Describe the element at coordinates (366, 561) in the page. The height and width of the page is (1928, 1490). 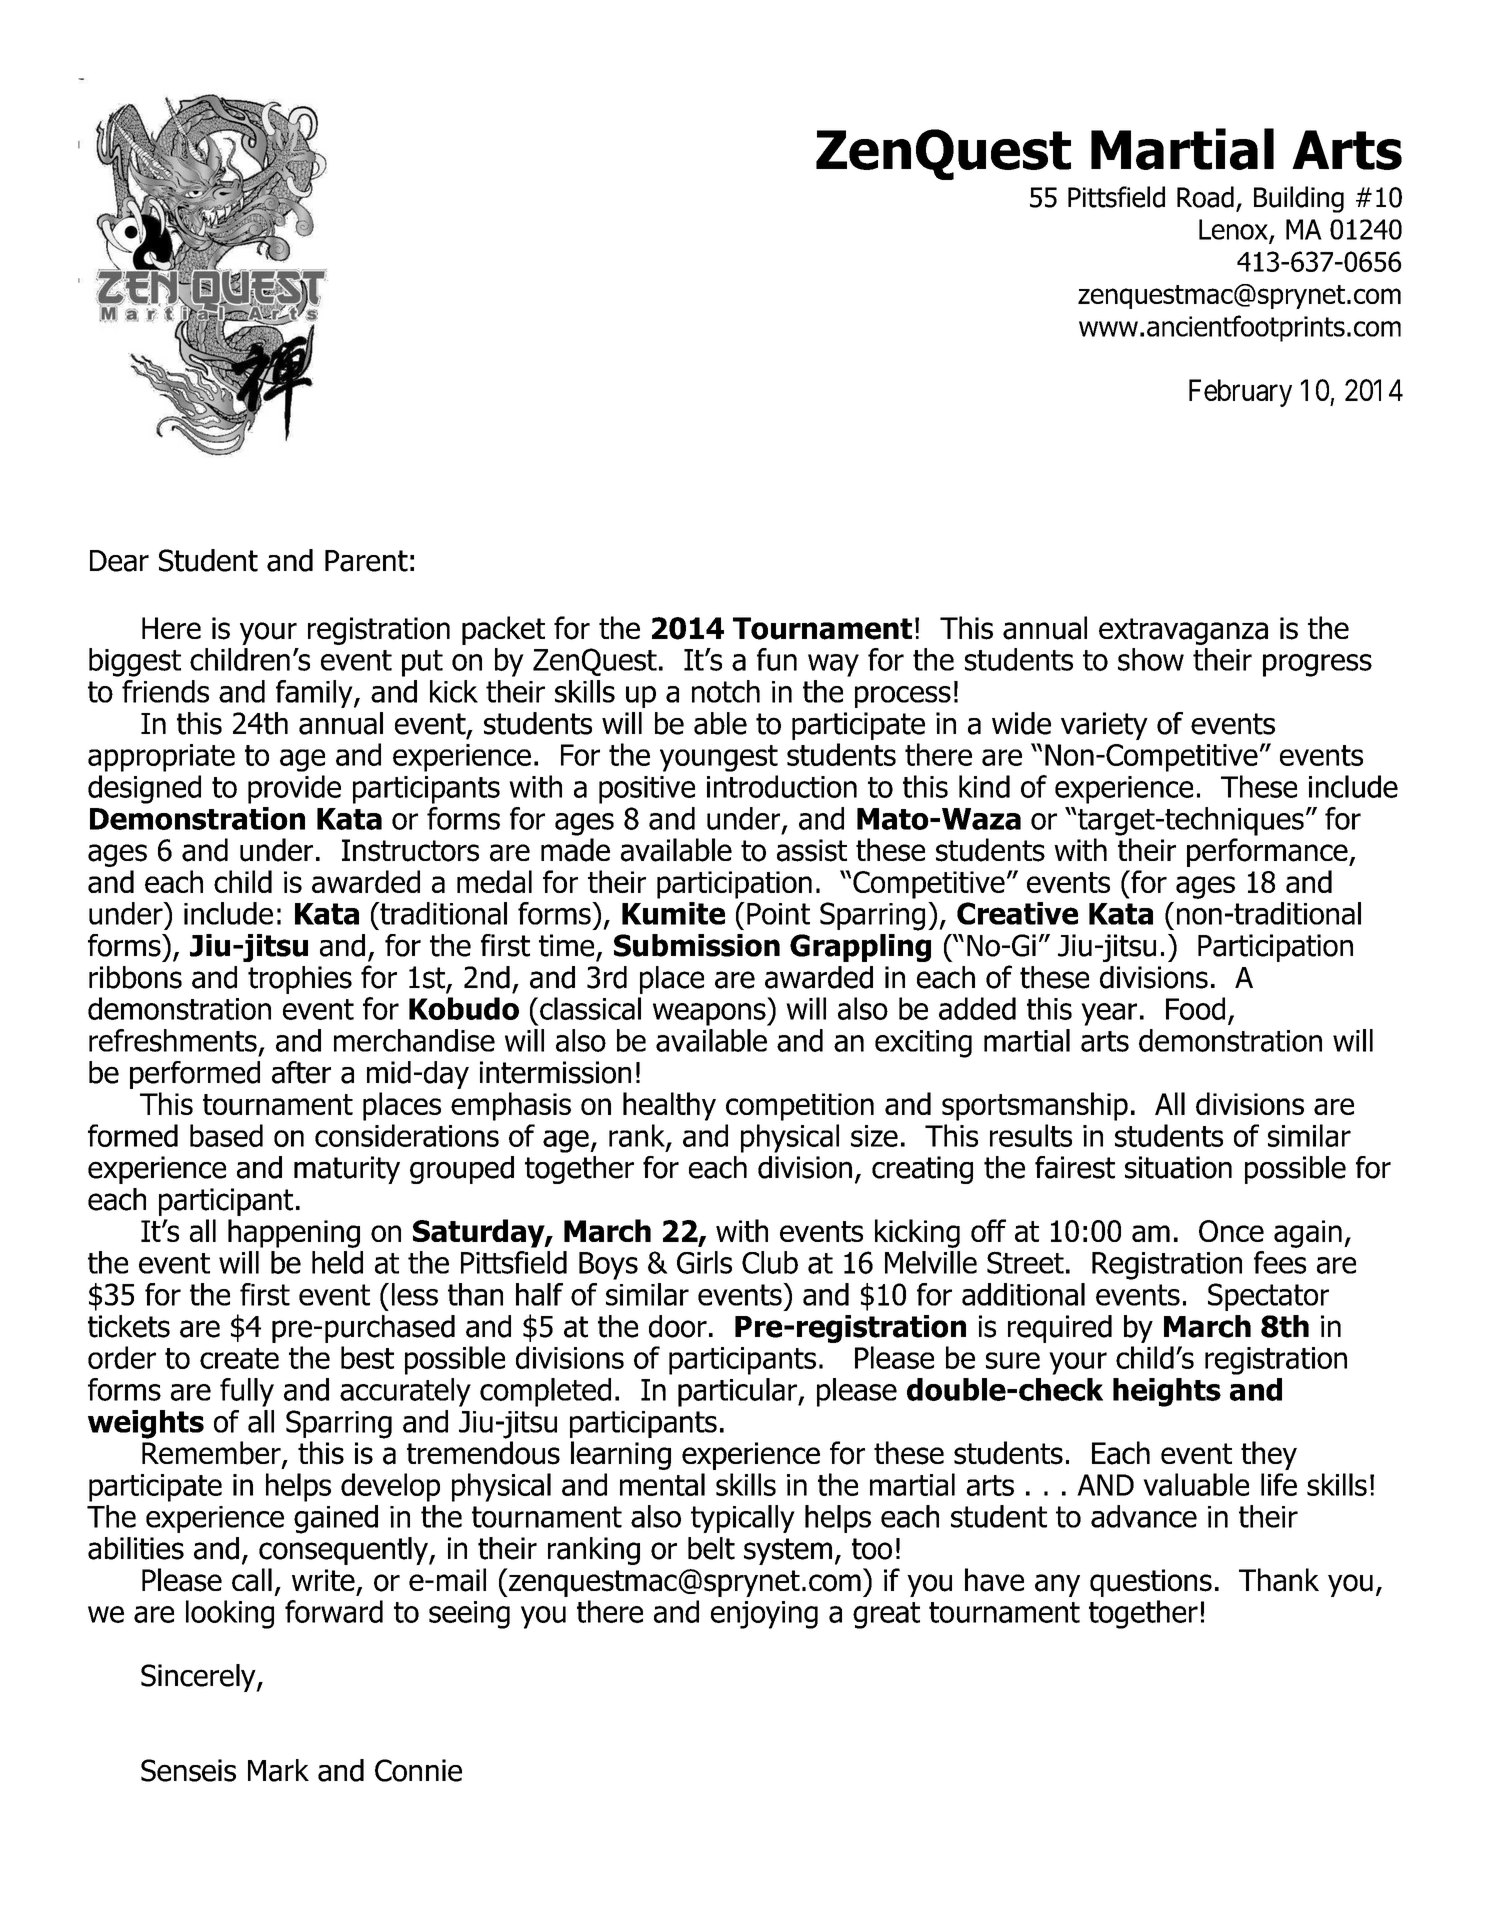
I see `Parent` at that location.
